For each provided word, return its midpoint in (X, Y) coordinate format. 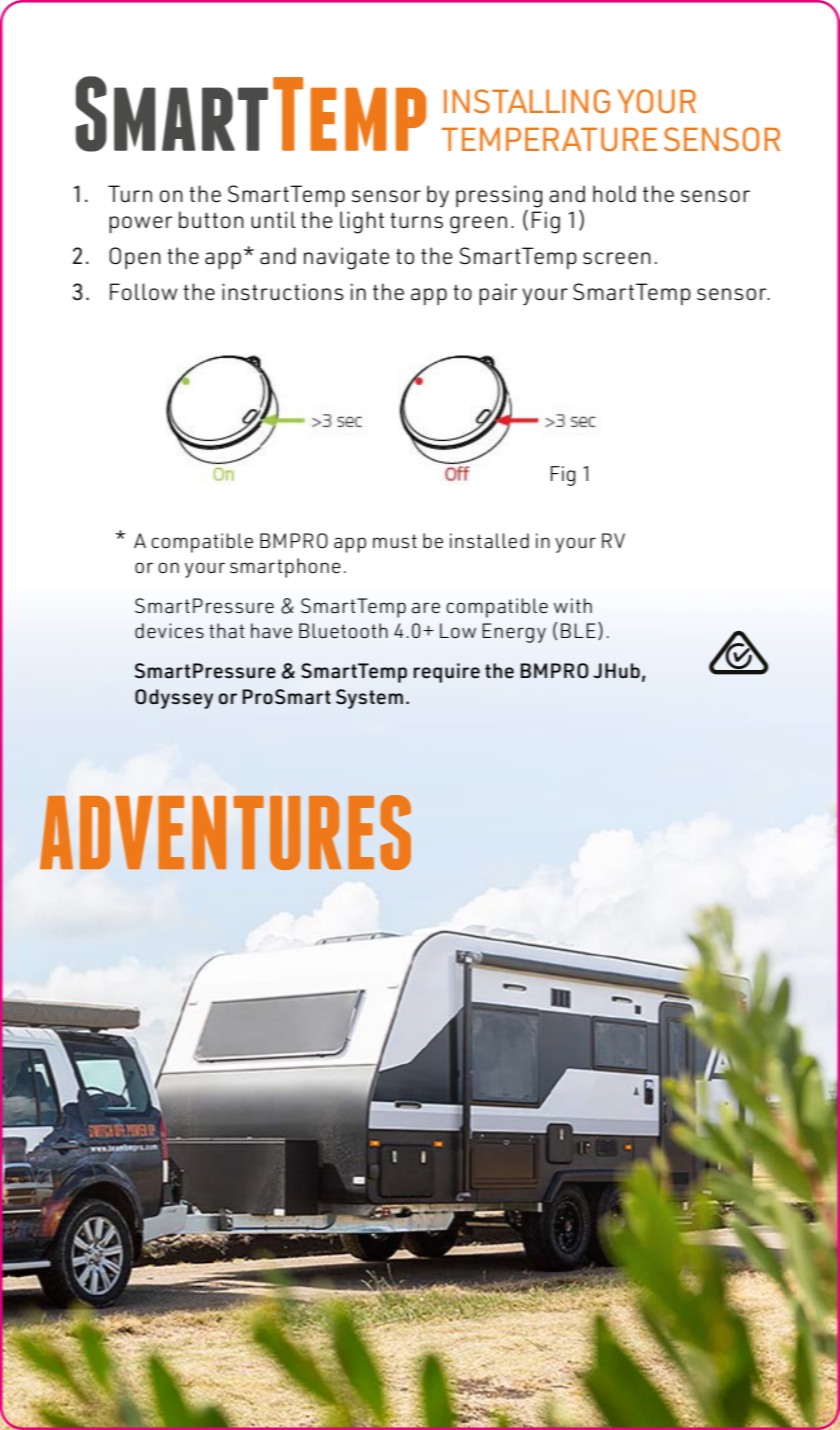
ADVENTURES (225, 832)
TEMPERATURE (549, 139)
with (573, 605)
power (141, 224)
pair (498, 294)
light (362, 222)
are (426, 608)
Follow (143, 292)
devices (169, 630)
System (369, 699)
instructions (283, 292)
